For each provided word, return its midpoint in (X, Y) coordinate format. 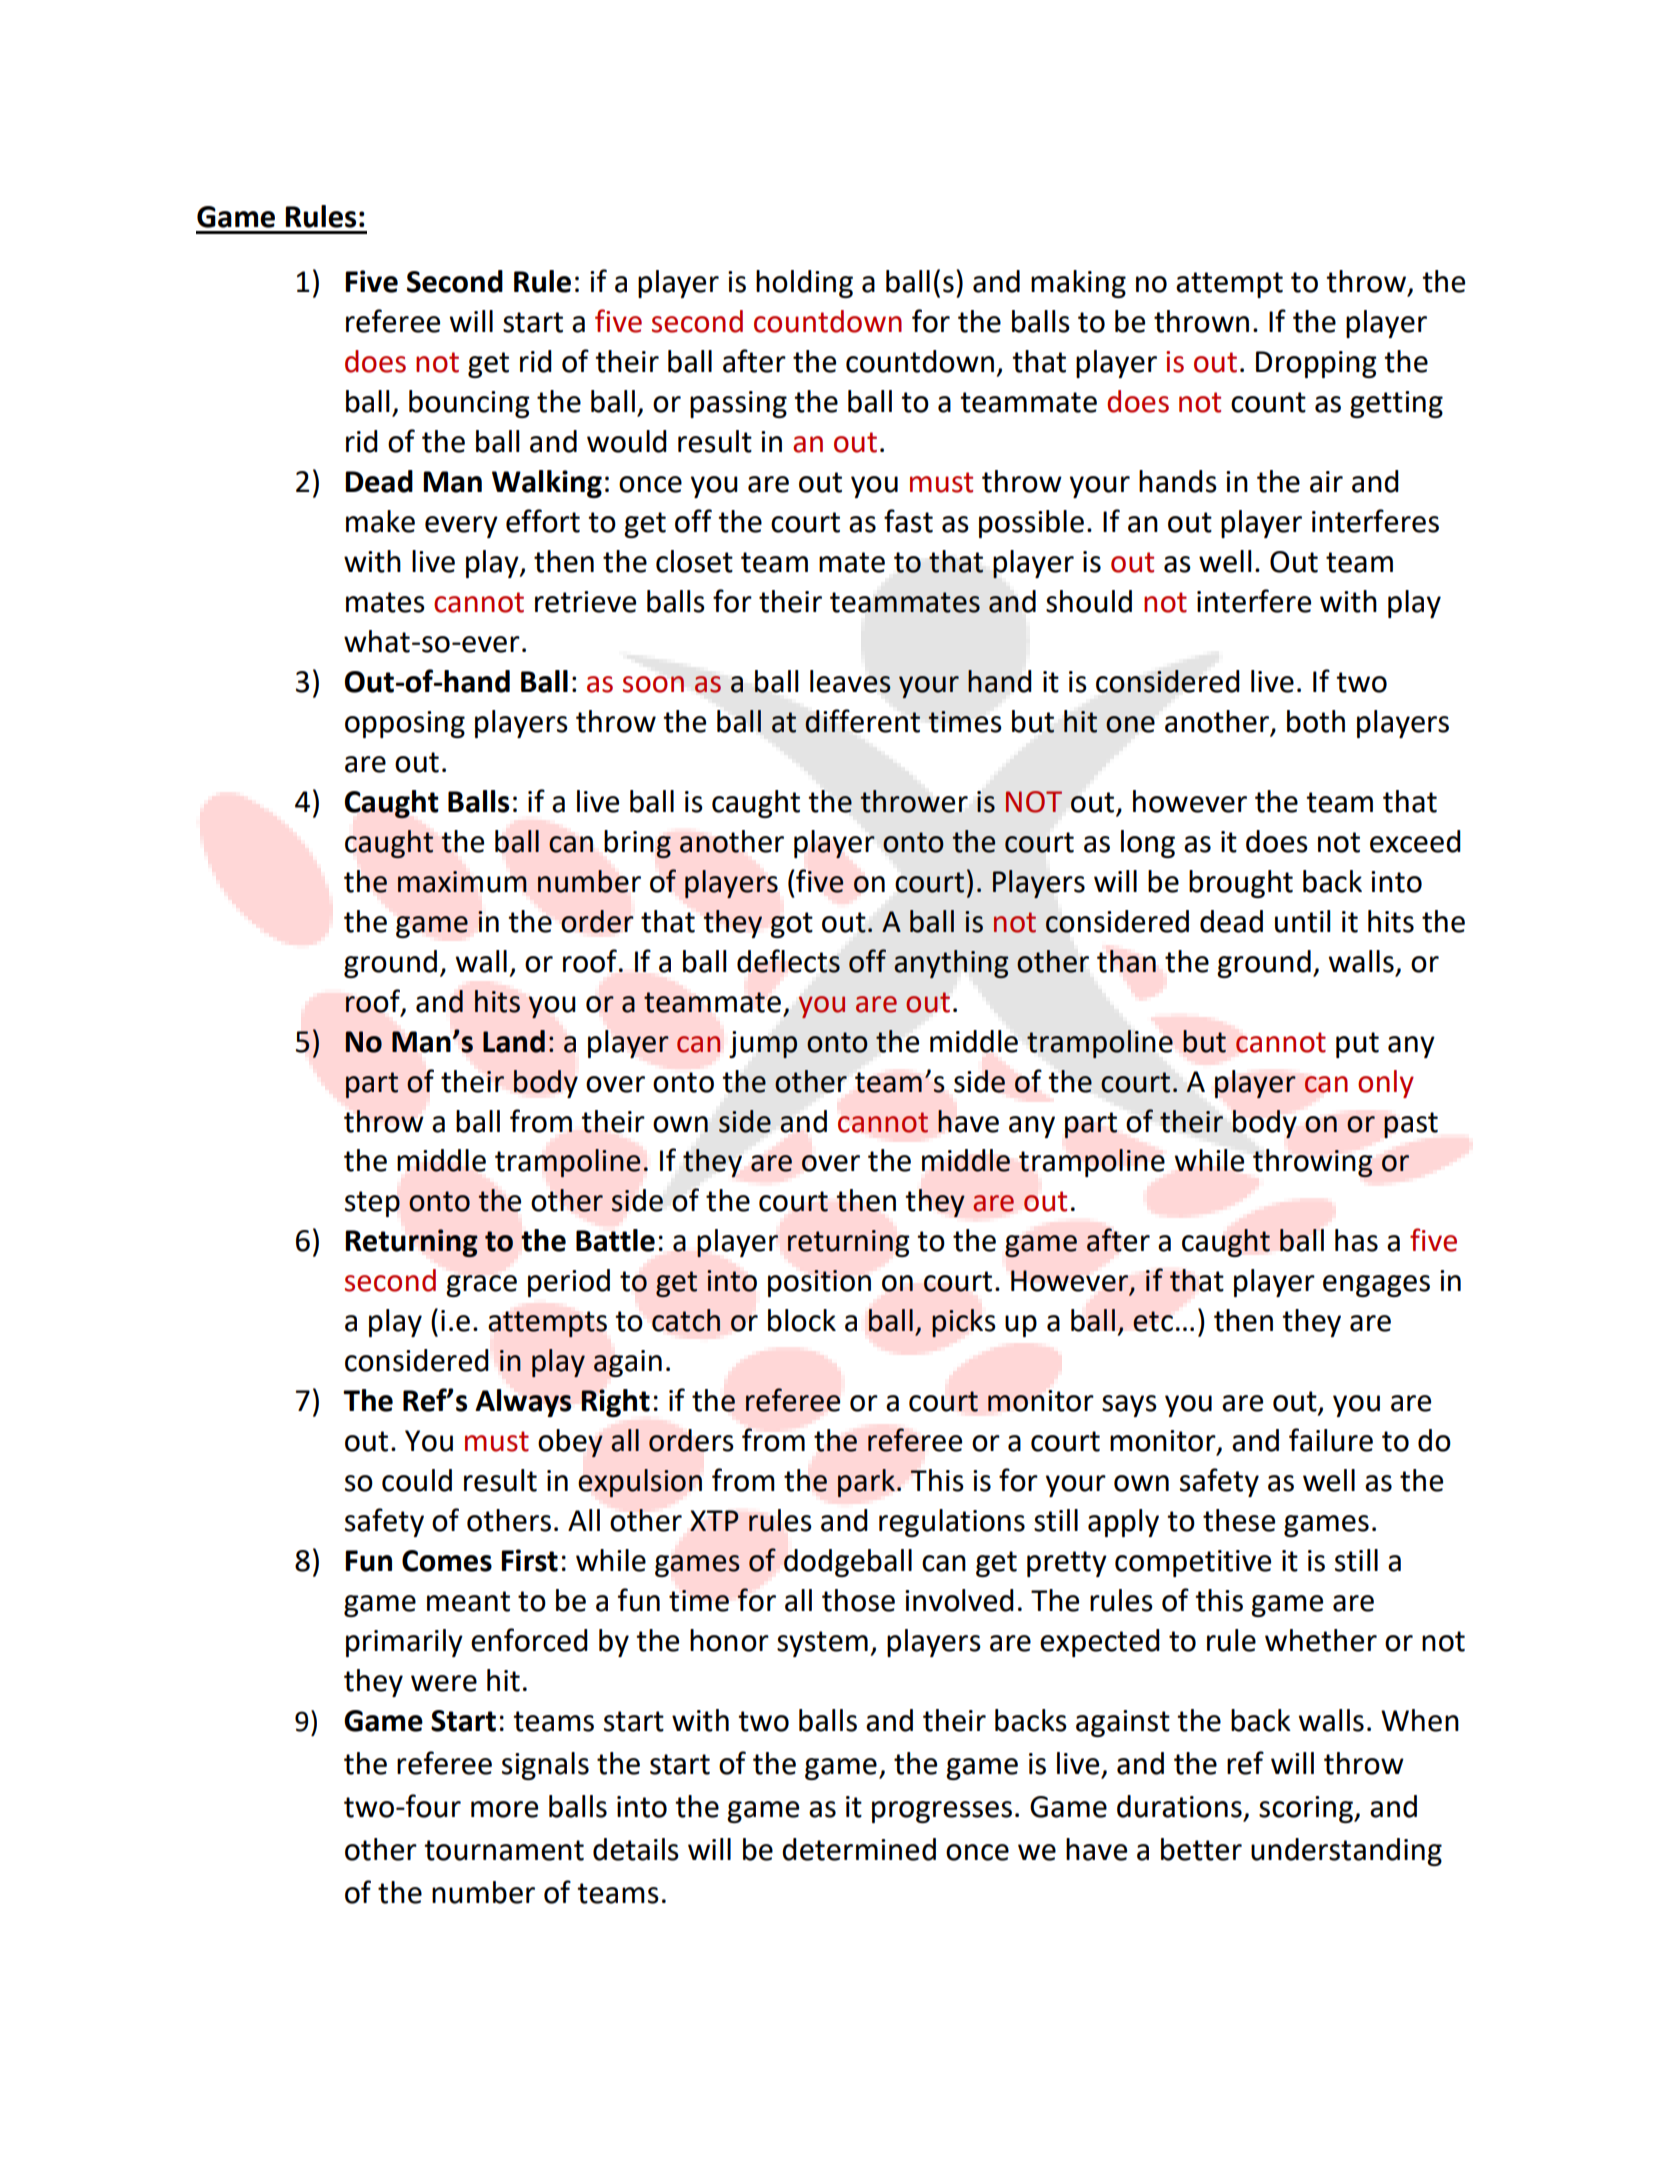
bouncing (469, 404)
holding (804, 284)
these (1239, 1520)
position (819, 1283)
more (504, 1809)
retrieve (585, 602)
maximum (462, 882)
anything (951, 964)
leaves (850, 681)
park (866, 1483)
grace (481, 1286)
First (529, 1560)
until (1303, 921)
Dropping (1316, 364)
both (1316, 721)
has (1356, 1240)
